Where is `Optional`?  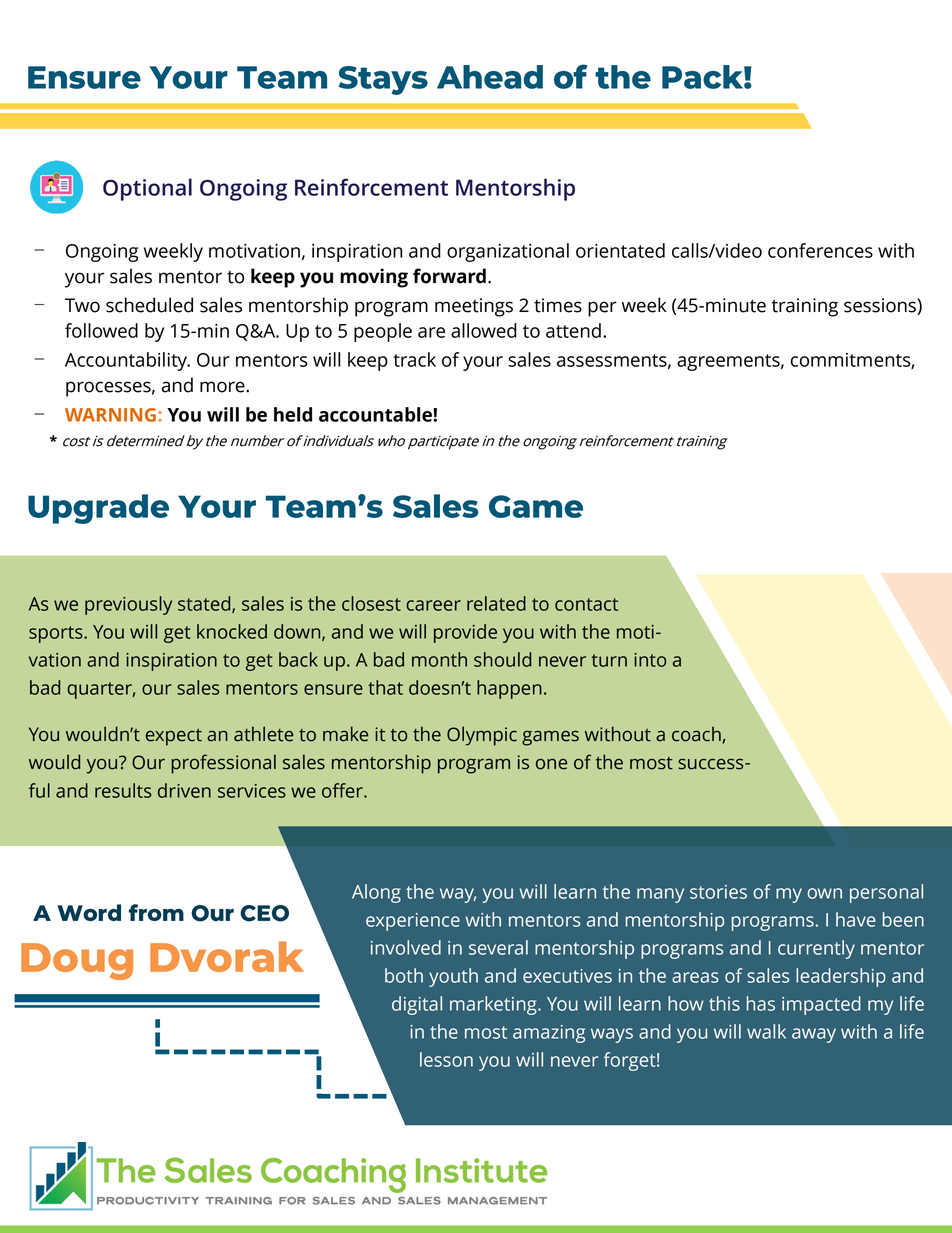 Optional is located at coordinates (147, 189).
